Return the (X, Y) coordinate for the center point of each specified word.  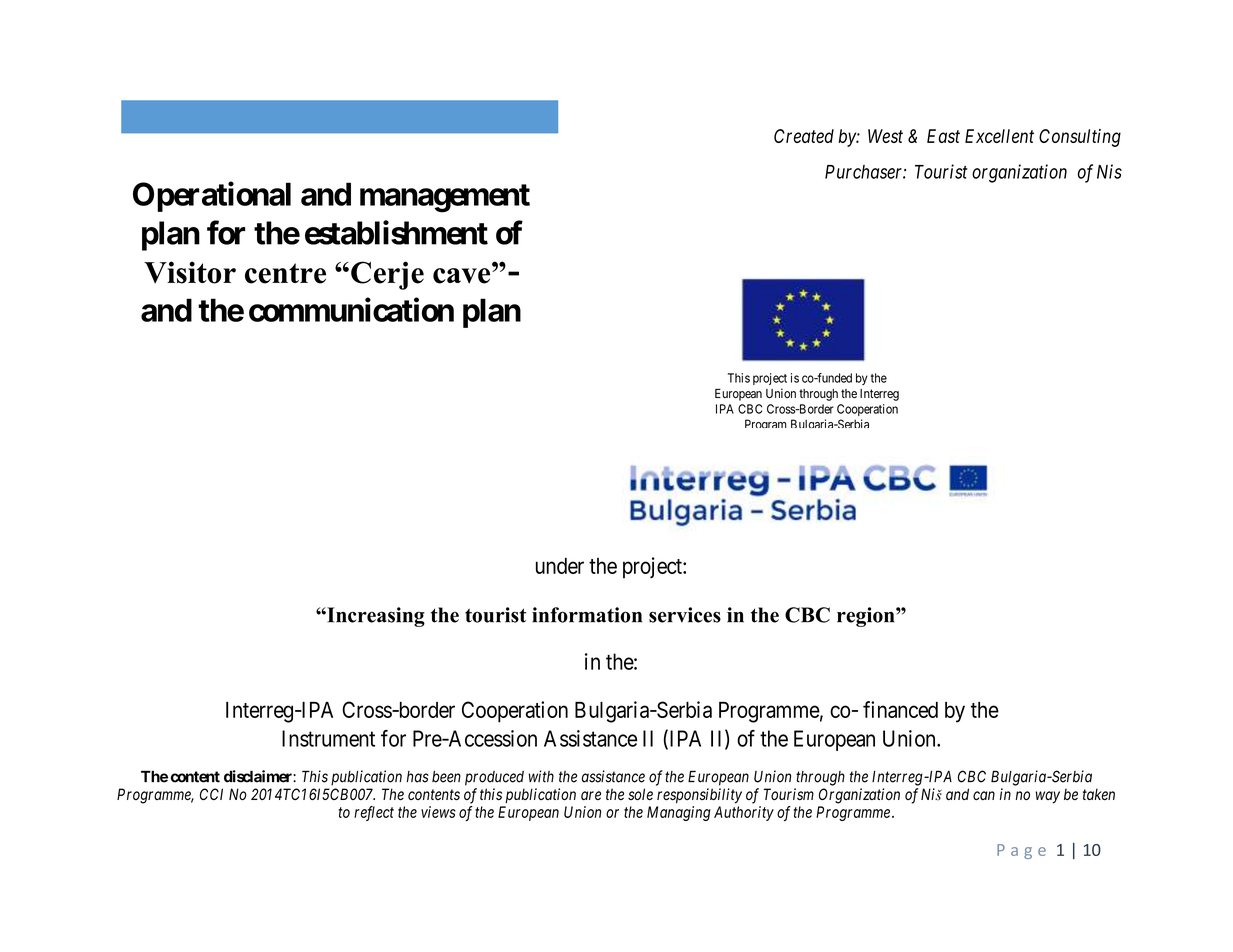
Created (804, 136)
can (984, 795)
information (587, 615)
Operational (212, 197)
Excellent (999, 136)
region (867, 617)
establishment (396, 232)
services (685, 615)
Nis (1109, 171)
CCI (211, 794)
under (560, 566)
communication (351, 310)
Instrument (328, 738)
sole (640, 794)
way (1047, 797)
